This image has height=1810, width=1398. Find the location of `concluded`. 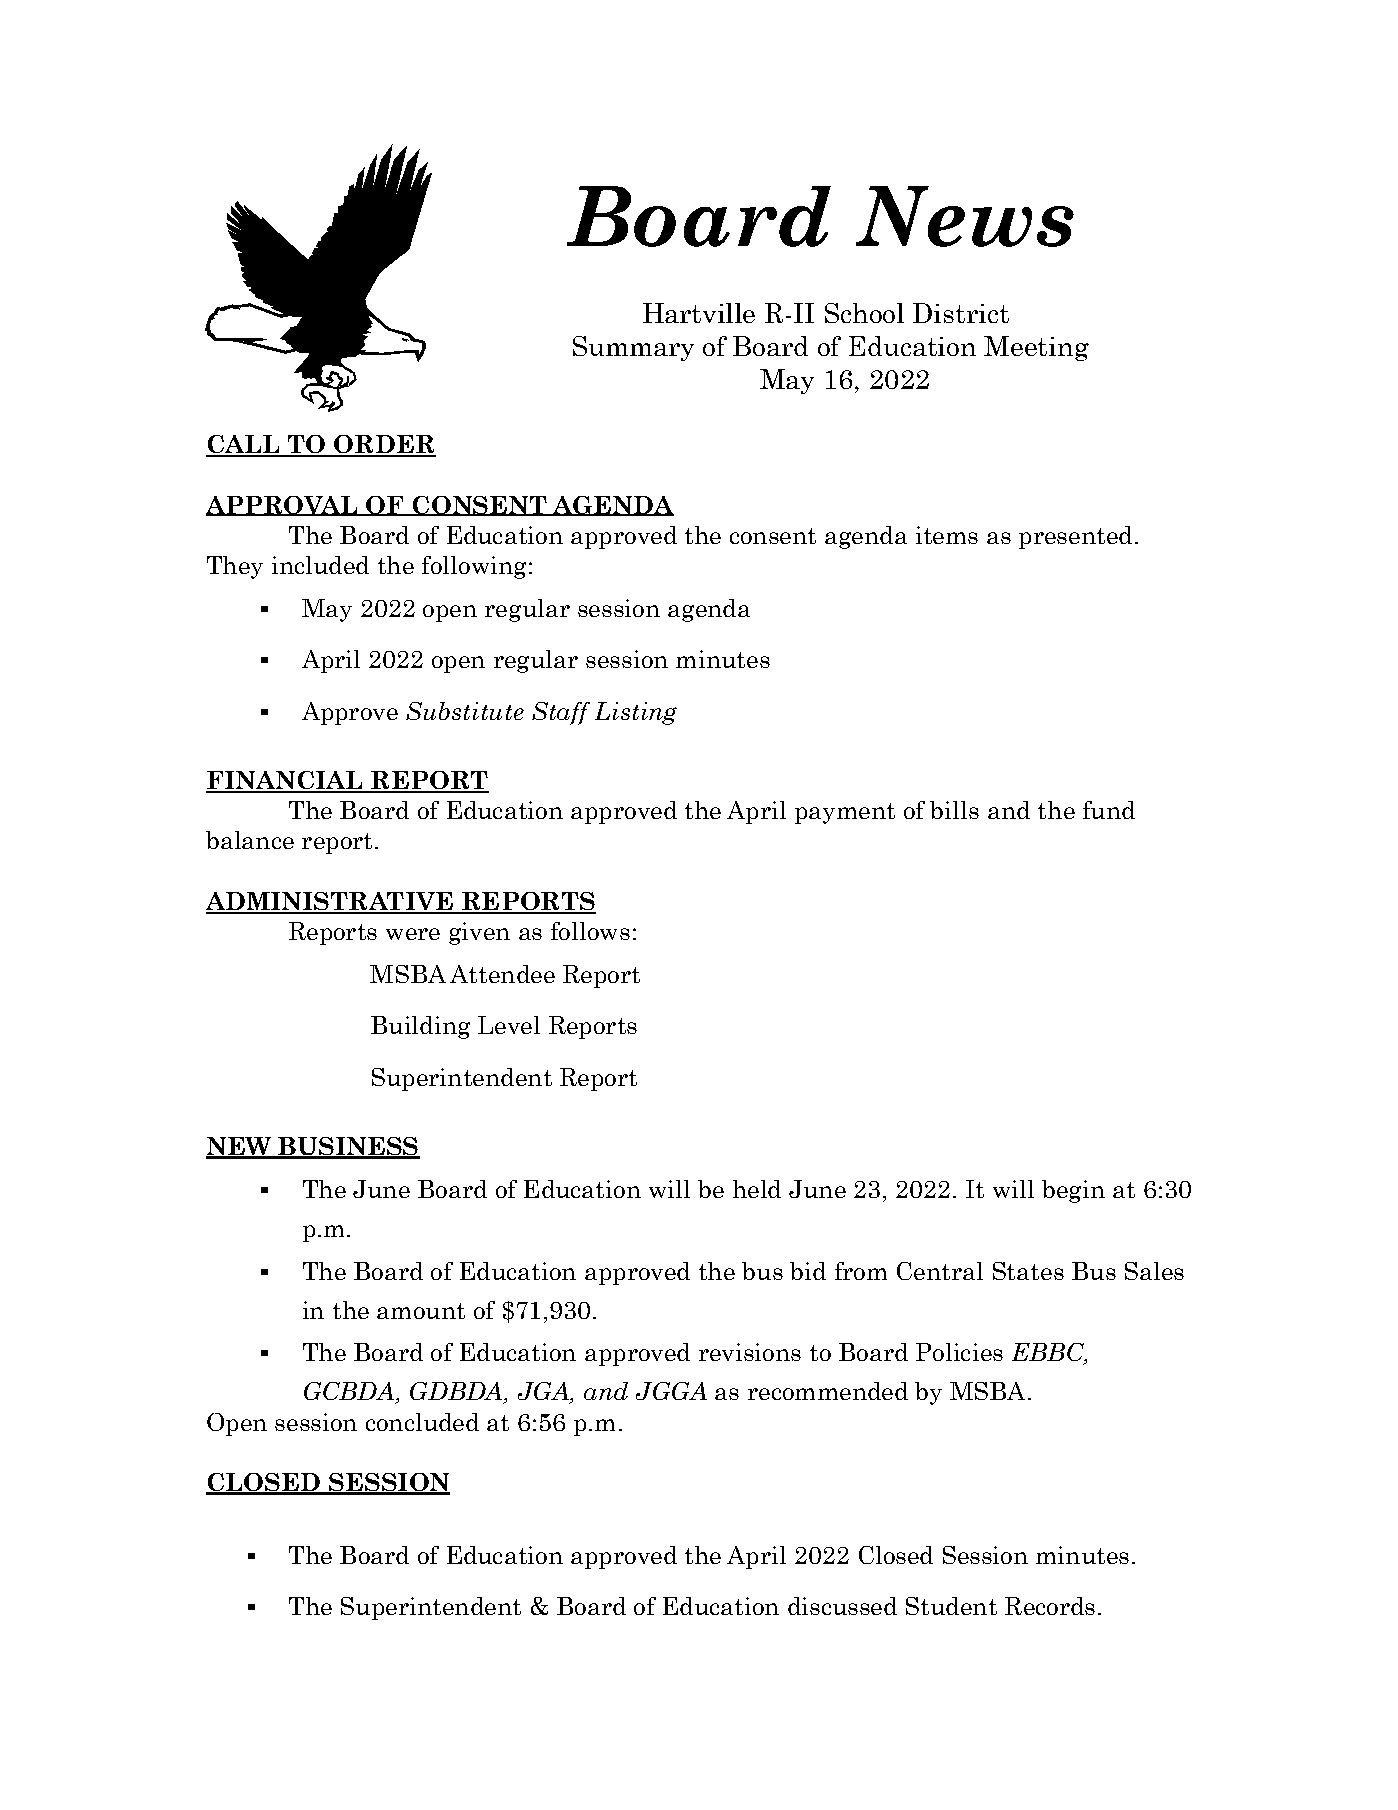

concluded is located at coordinates (422, 1422).
